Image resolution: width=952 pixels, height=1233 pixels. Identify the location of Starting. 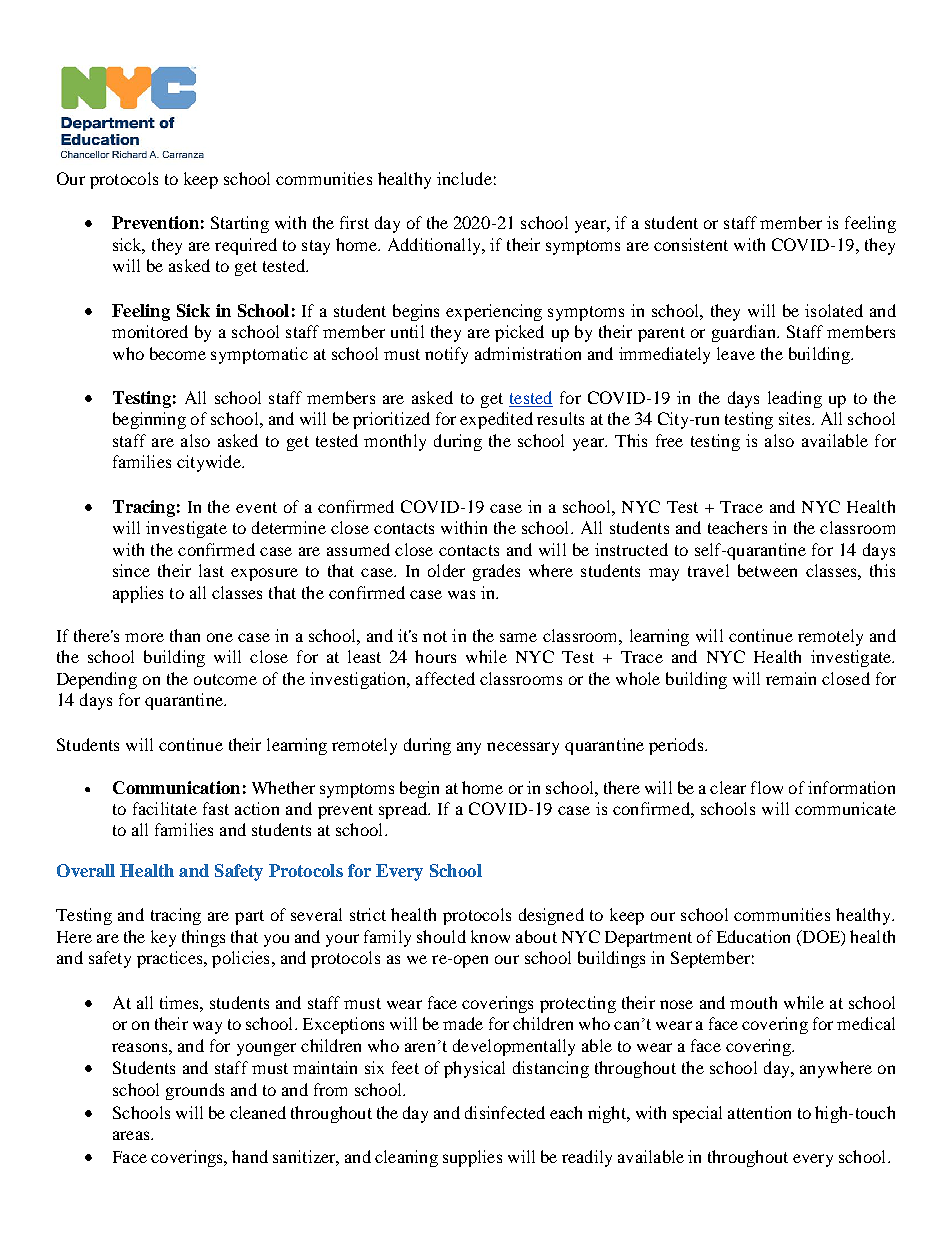
(240, 224).
